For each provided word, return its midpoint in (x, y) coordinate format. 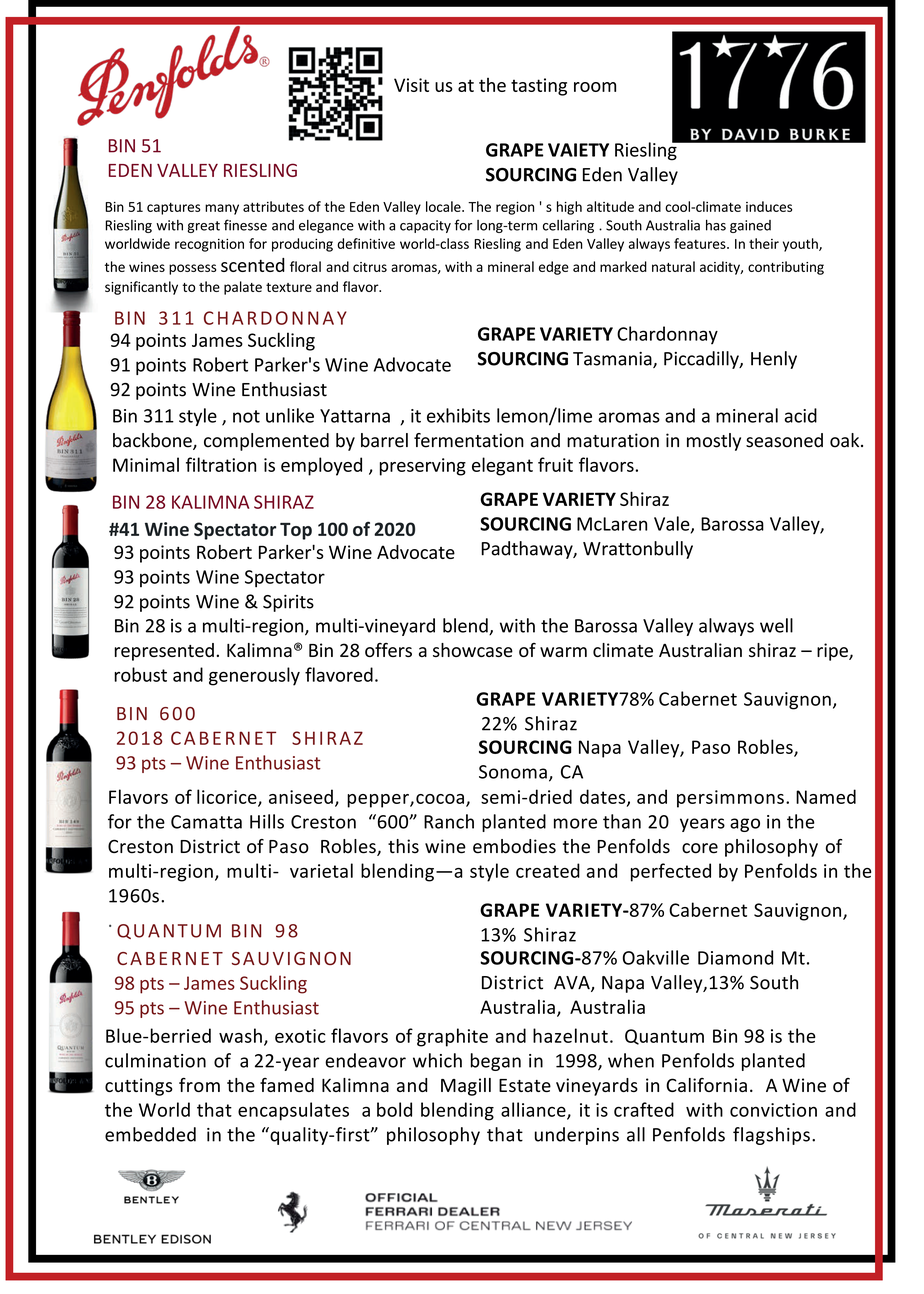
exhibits (458, 415)
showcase (473, 650)
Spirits (288, 603)
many (222, 209)
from (199, 1085)
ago (745, 825)
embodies (514, 846)
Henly (774, 360)
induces (769, 206)
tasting (539, 87)
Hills (267, 821)
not (246, 416)
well (776, 625)
